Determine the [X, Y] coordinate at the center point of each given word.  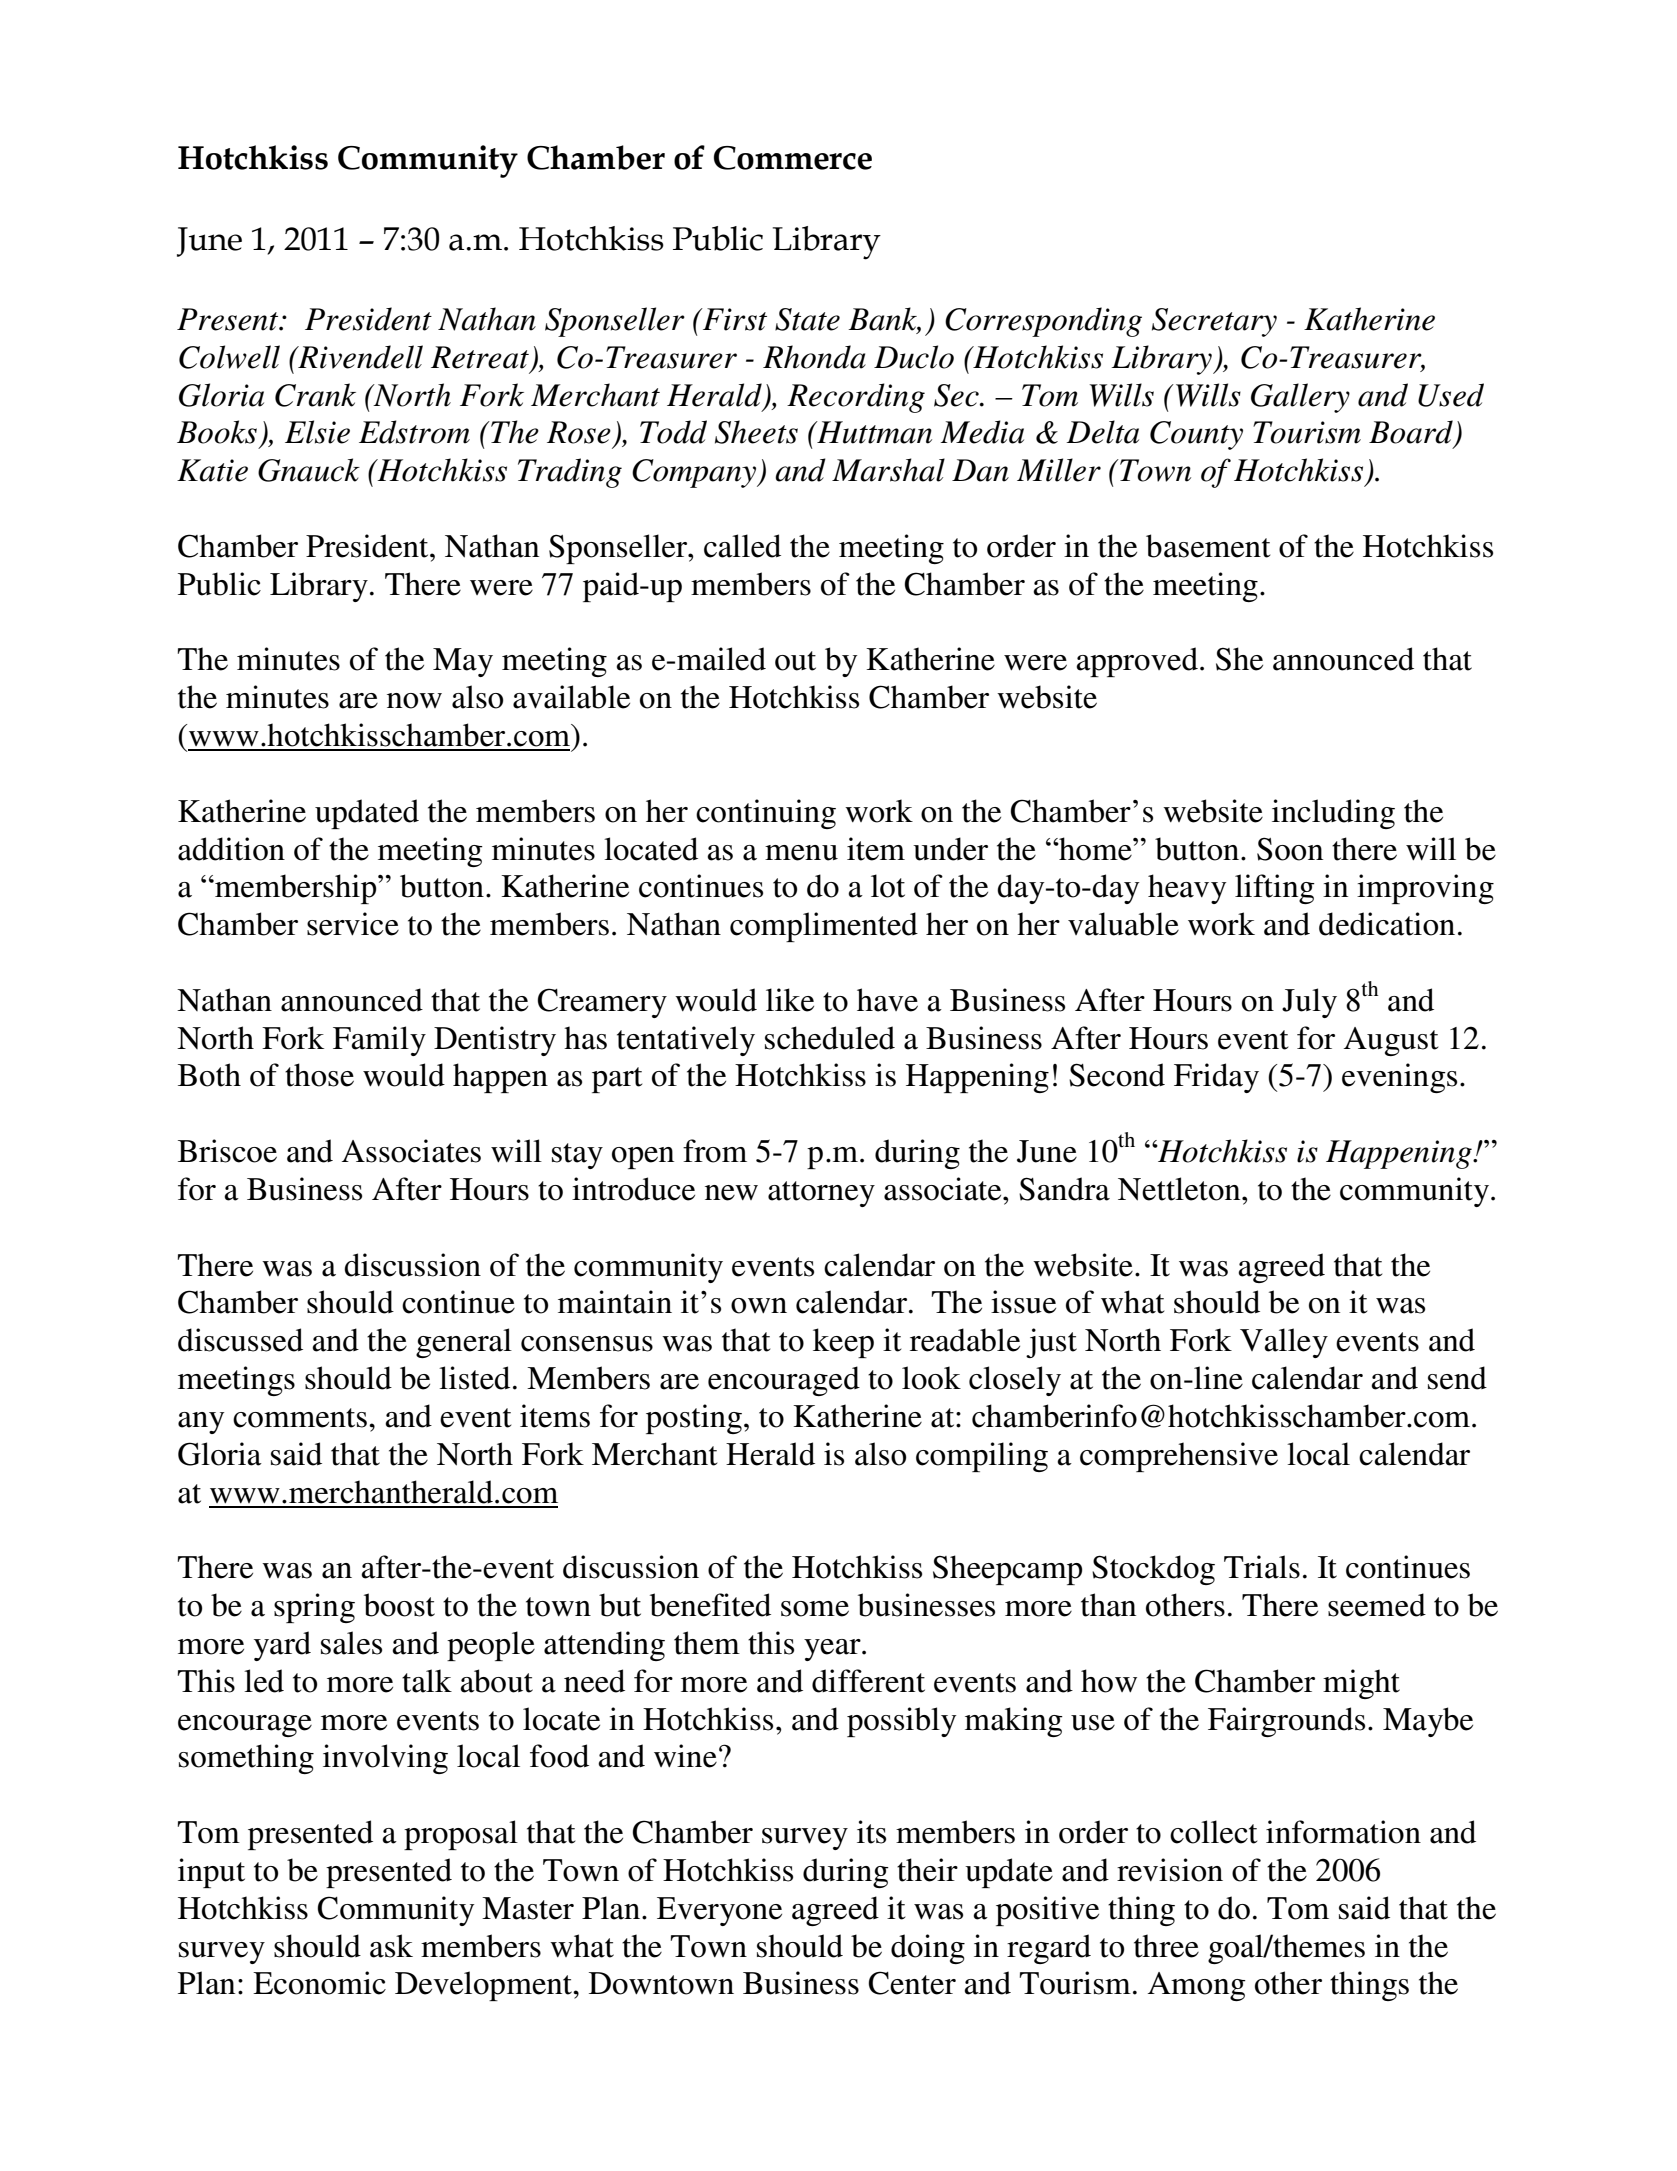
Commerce [793, 158]
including [1333, 814]
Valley [1284, 1343]
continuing [766, 814]
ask [391, 1946]
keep [843, 1343]
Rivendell [359, 357]
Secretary [1214, 322]
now [414, 701]
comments [300, 1418]
